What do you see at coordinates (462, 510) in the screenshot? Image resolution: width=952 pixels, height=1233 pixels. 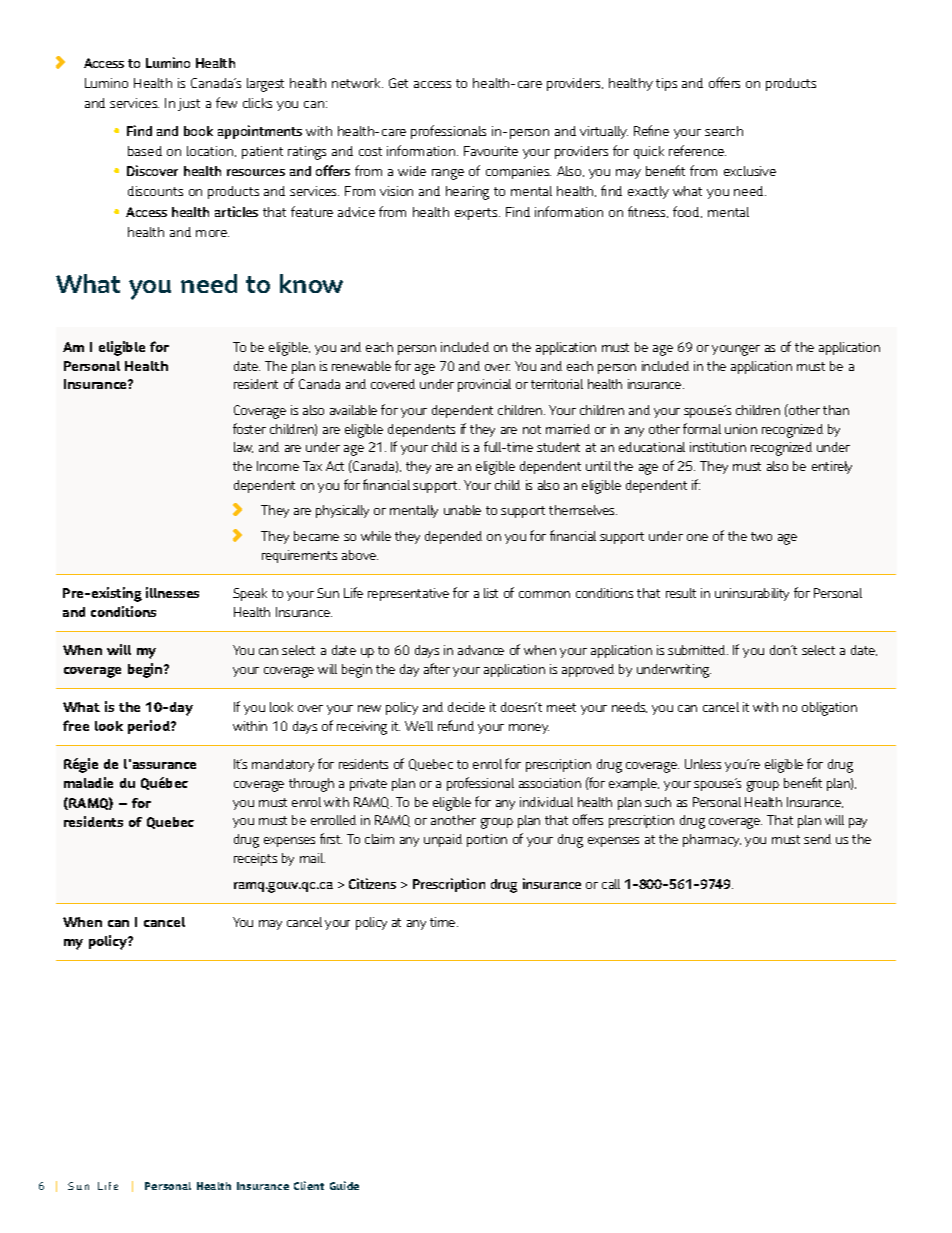 I see `unable` at bounding box center [462, 510].
